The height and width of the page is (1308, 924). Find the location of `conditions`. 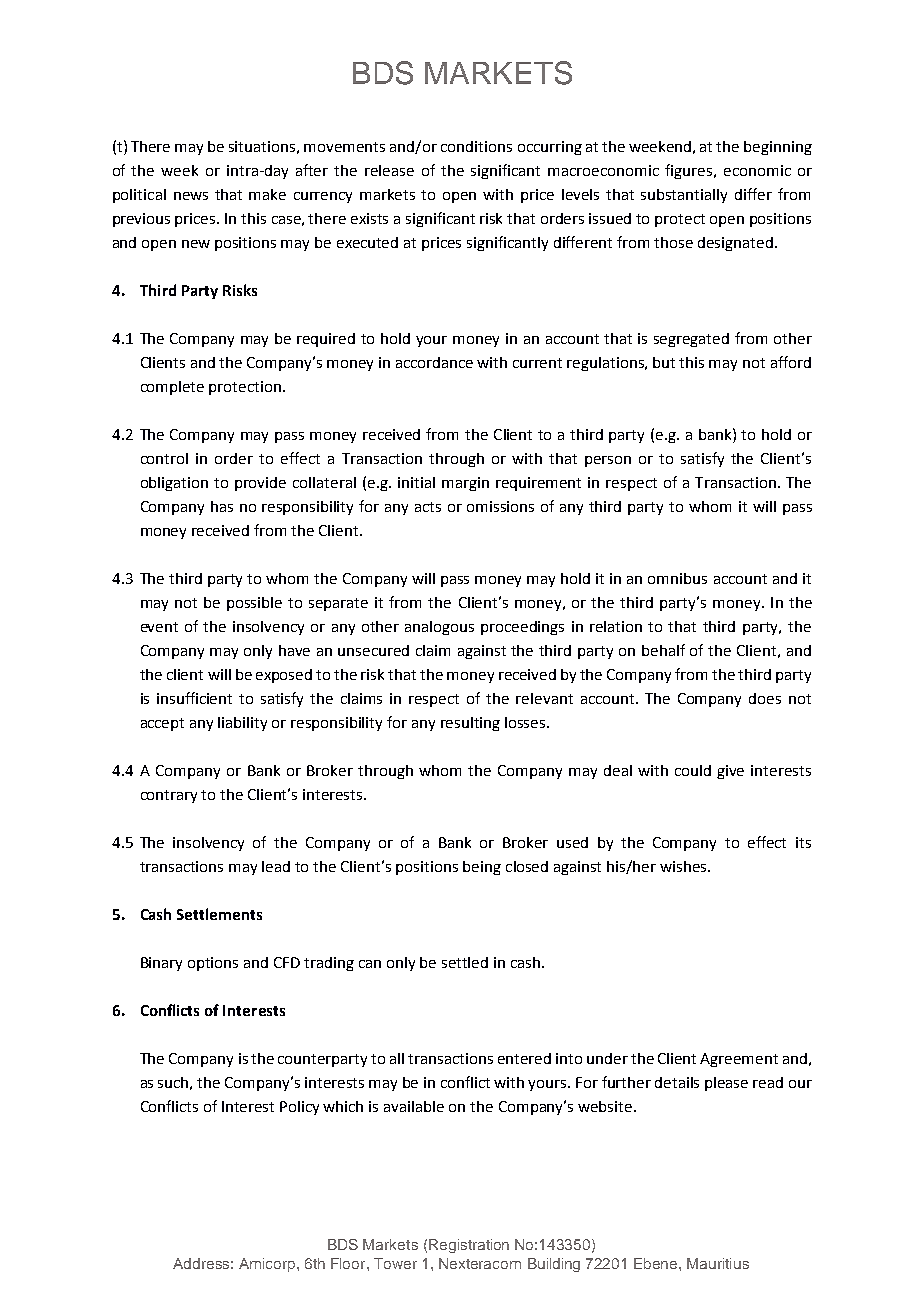

conditions is located at coordinates (476, 146).
